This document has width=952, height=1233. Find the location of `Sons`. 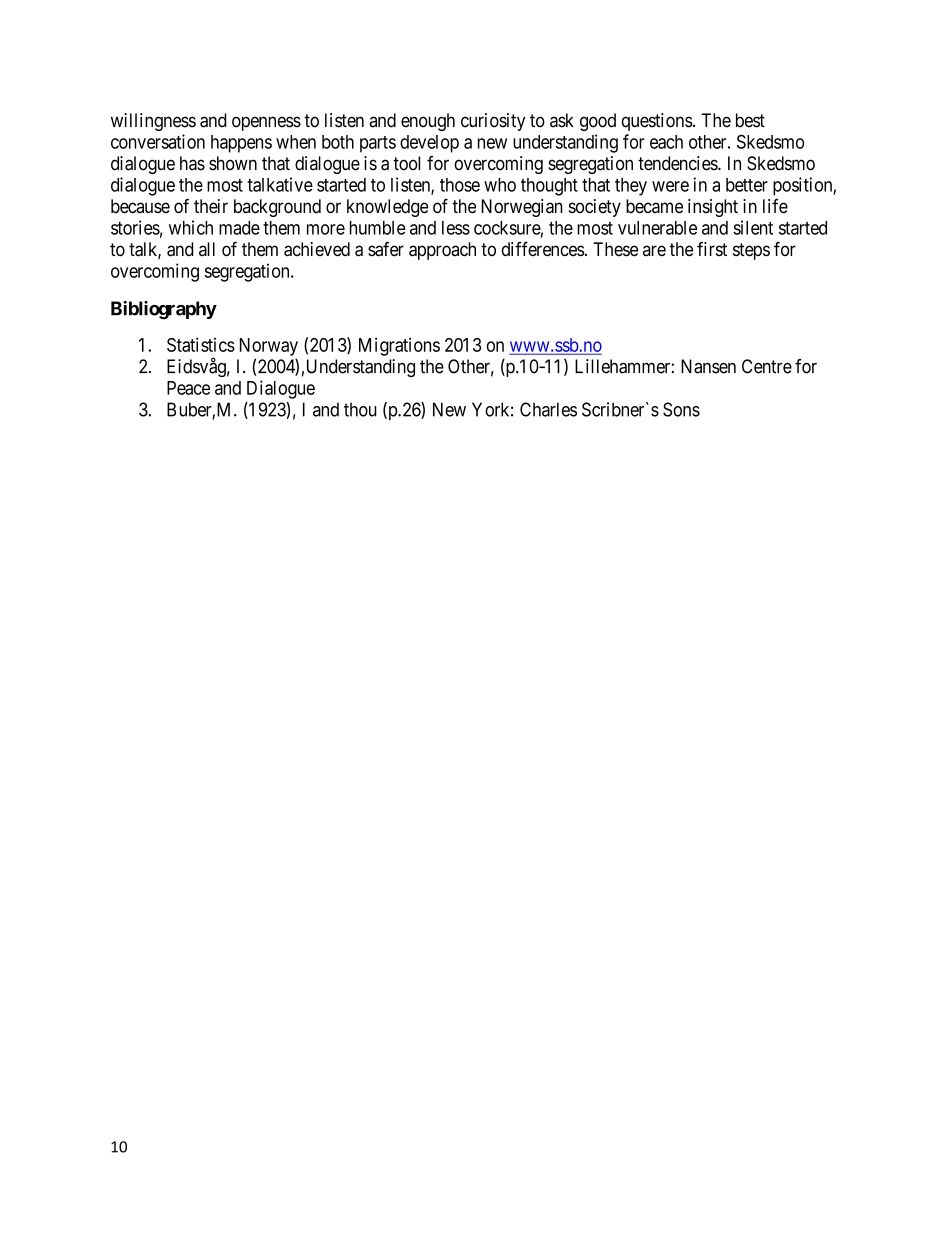

Sons is located at coordinates (681, 409).
